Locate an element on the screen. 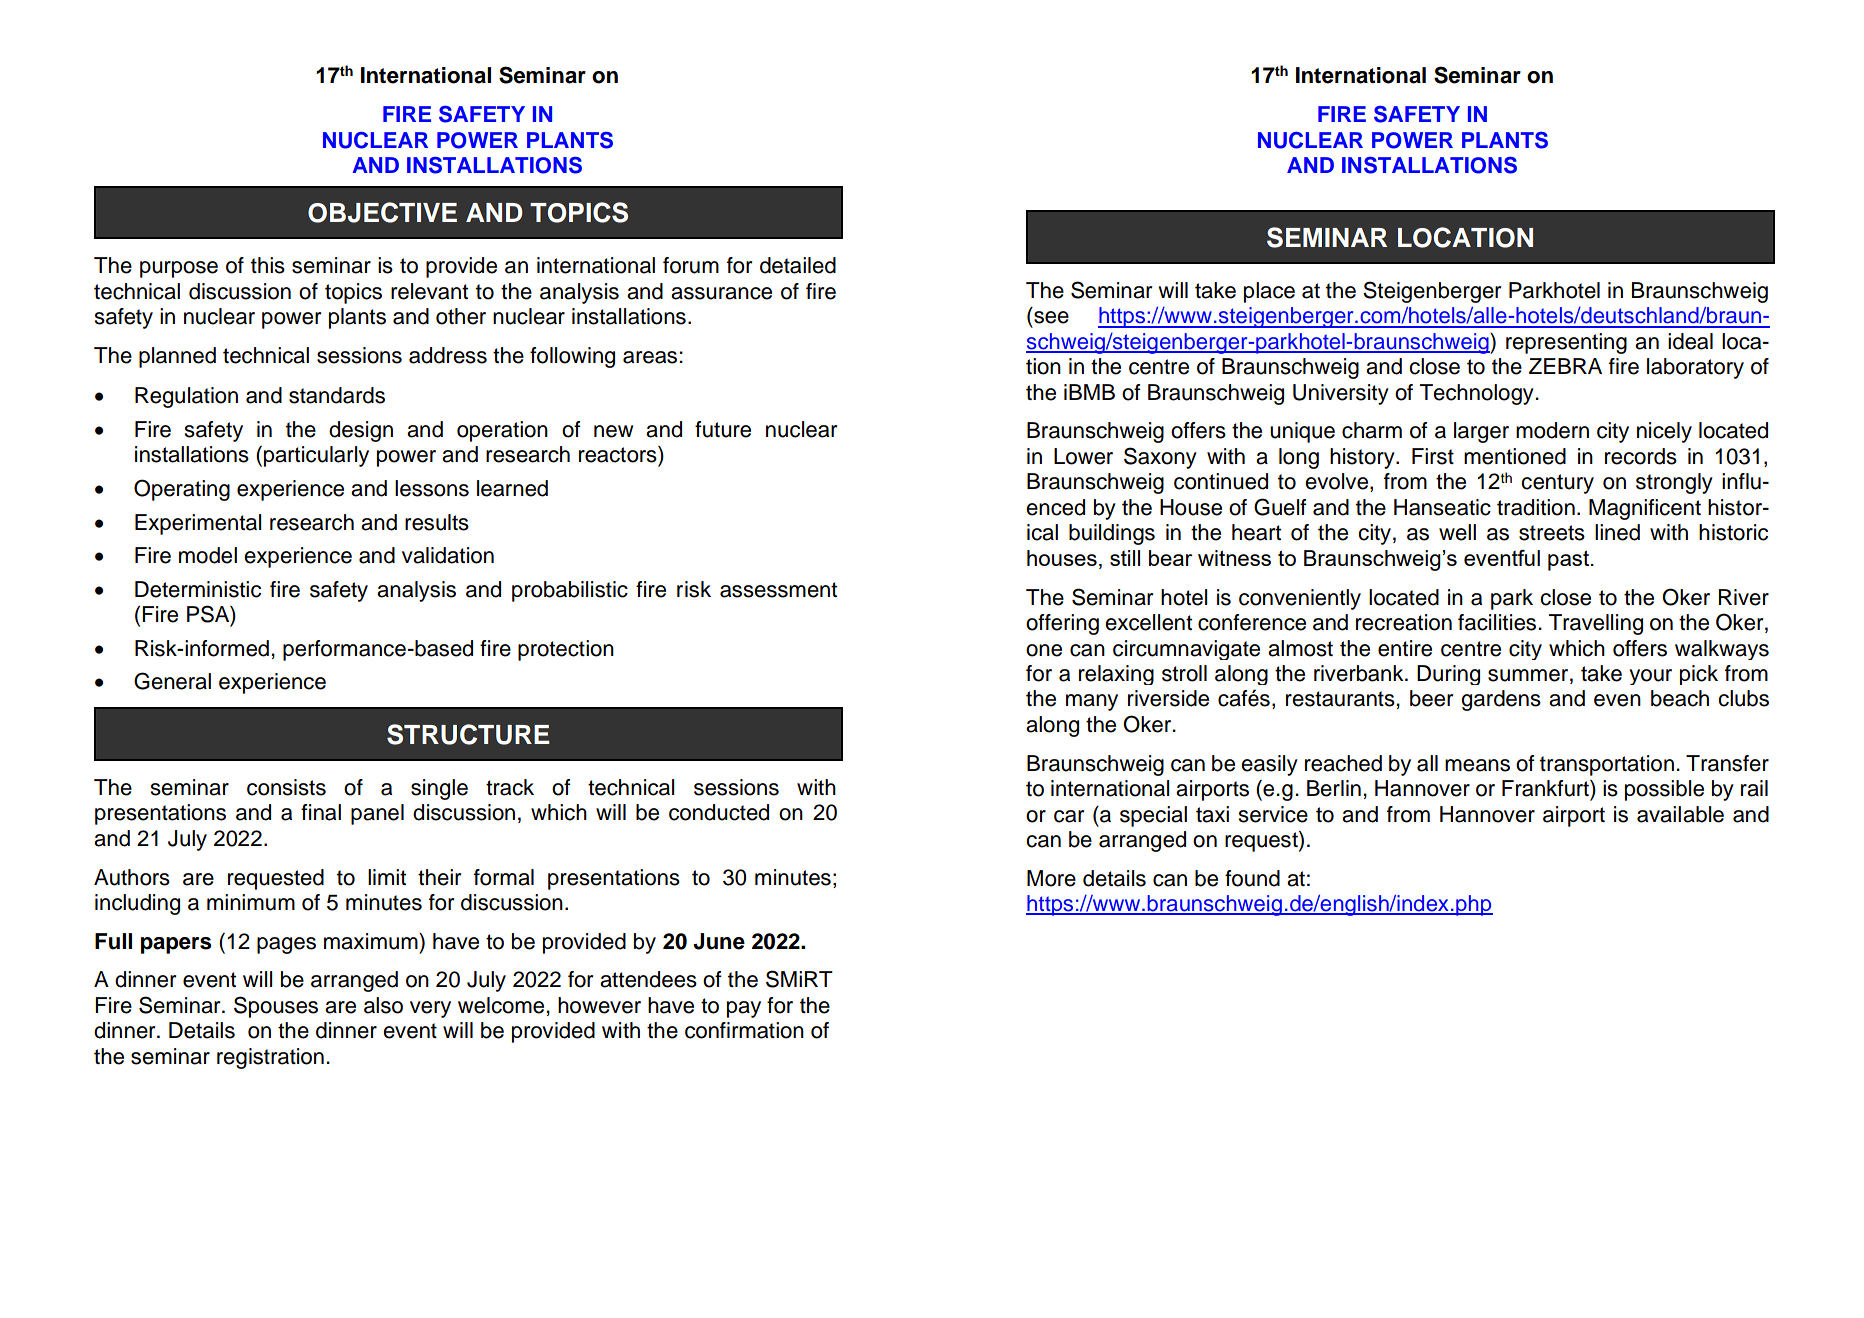 The width and height of the screenshot is (1864, 1318). Spouses is located at coordinates (276, 1007).
